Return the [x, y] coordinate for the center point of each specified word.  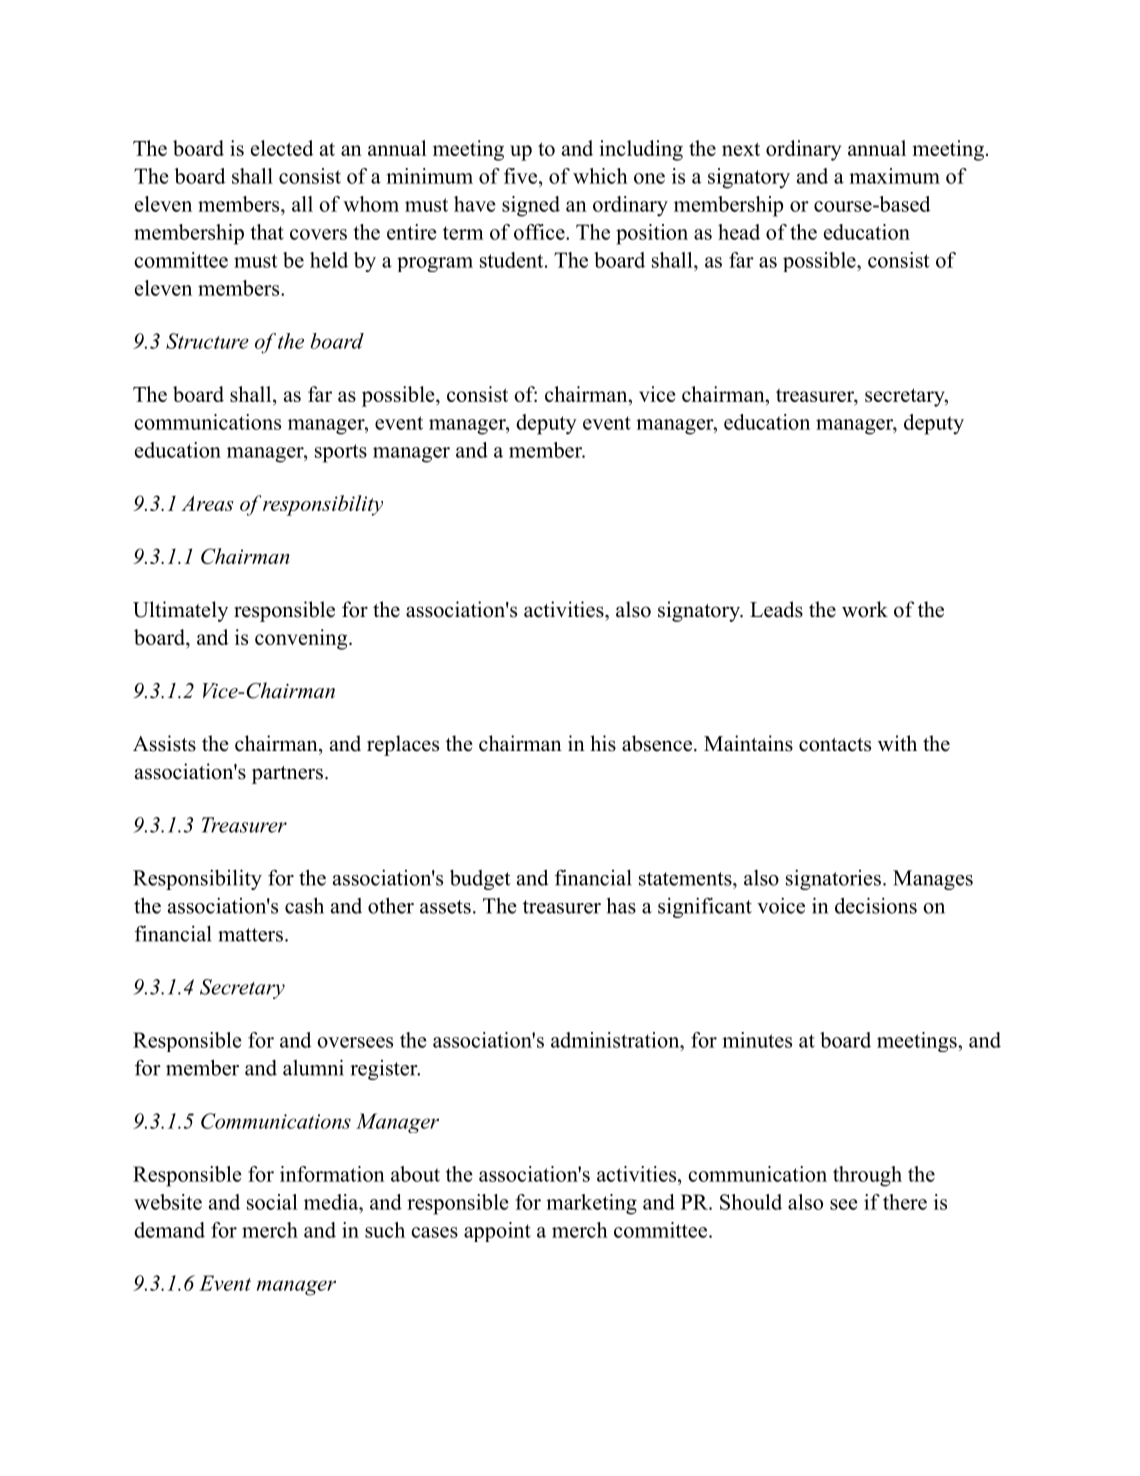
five [520, 176]
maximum [894, 176]
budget [480, 880]
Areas [207, 503]
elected [282, 148]
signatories [833, 879]
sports [341, 453]
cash [304, 905]
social [272, 1202]
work [865, 609]
